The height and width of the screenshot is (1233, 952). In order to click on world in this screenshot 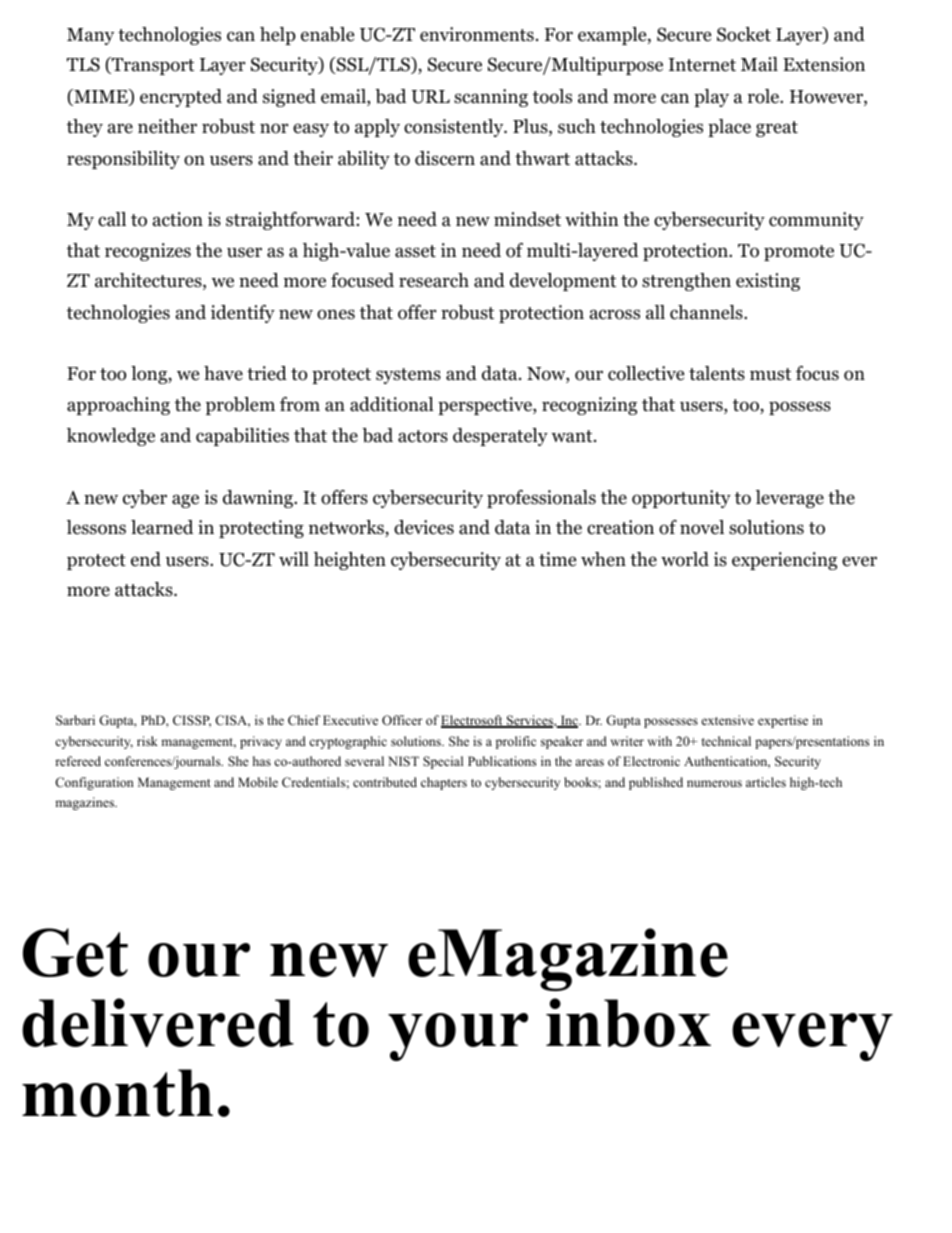, I will do `click(685, 559)`.
